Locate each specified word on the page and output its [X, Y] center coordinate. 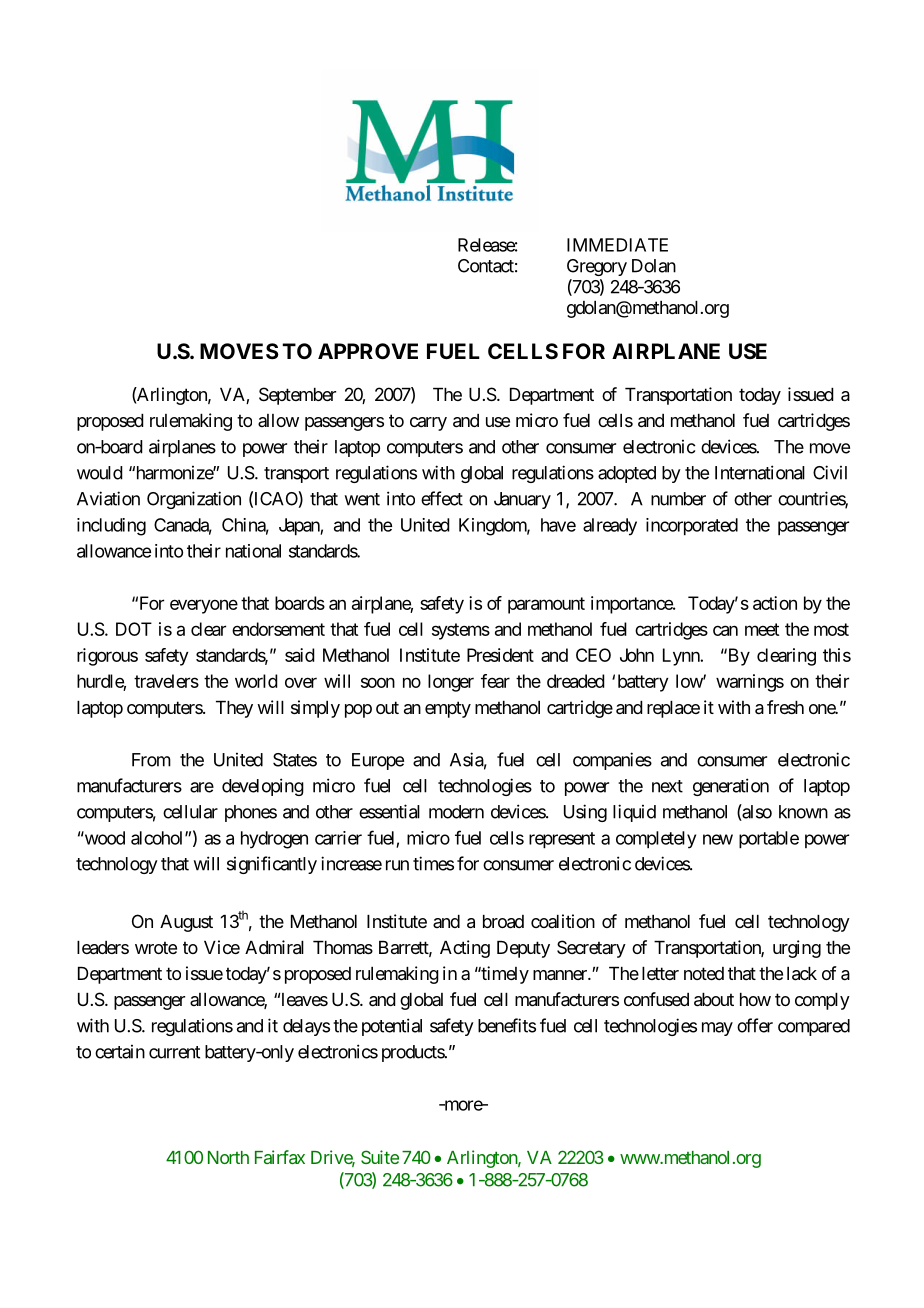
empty [448, 709]
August [186, 923]
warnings [750, 683]
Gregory [597, 267]
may [717, 1029]
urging [797, 949]
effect [442, 498]
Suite [380, 1157]
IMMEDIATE [617, 245]
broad [503, 922]
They [234, 709]
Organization [194, 500]
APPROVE [368, 351]
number [678, 499]
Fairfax [280, 1157]
